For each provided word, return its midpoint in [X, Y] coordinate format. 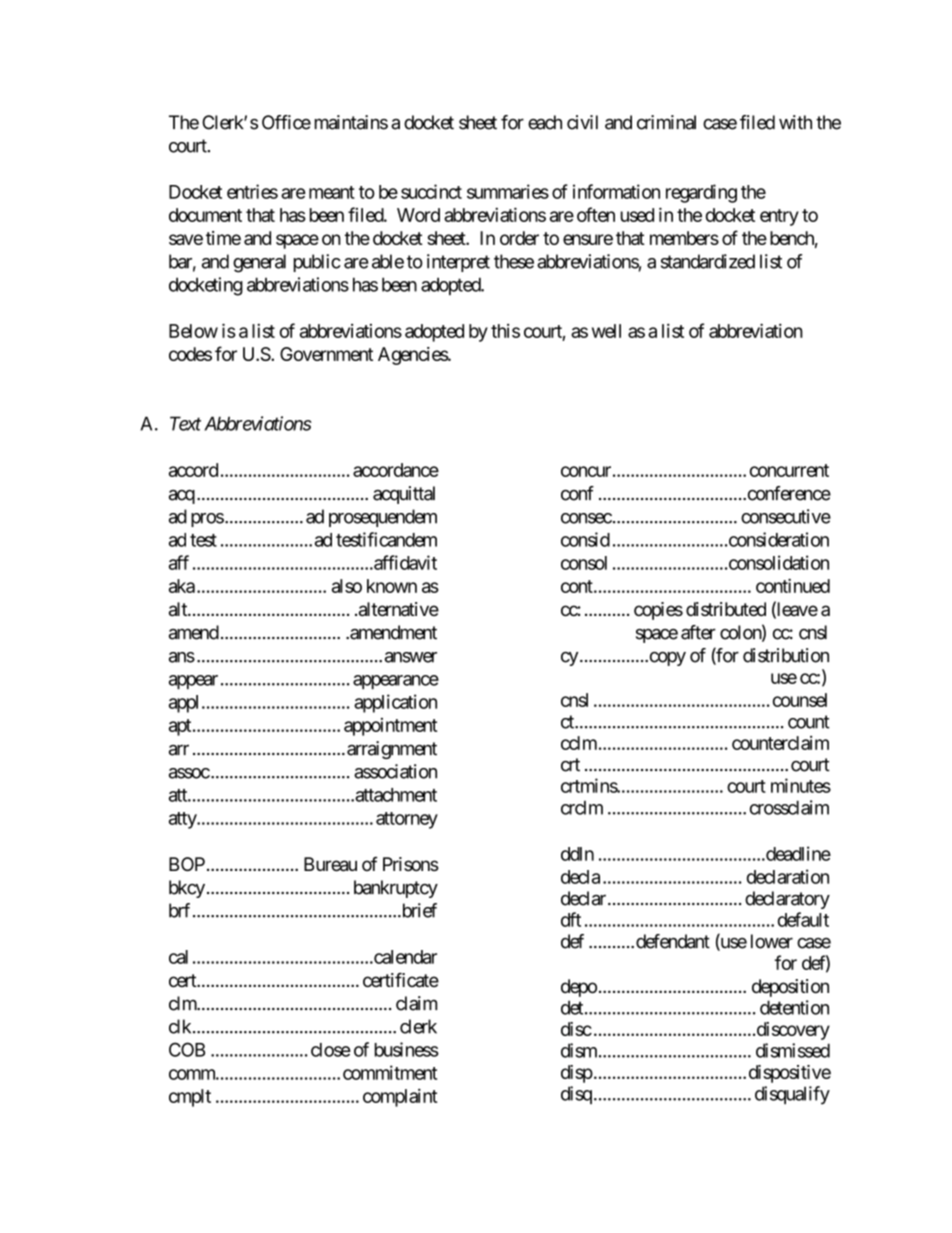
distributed [726, 609]
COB [187, 1049]
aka [182, 586]
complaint [400, 1097]
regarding [701, 193]
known [392, 586]
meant [332, 192]
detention [794, 1007]
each [545, 122]
